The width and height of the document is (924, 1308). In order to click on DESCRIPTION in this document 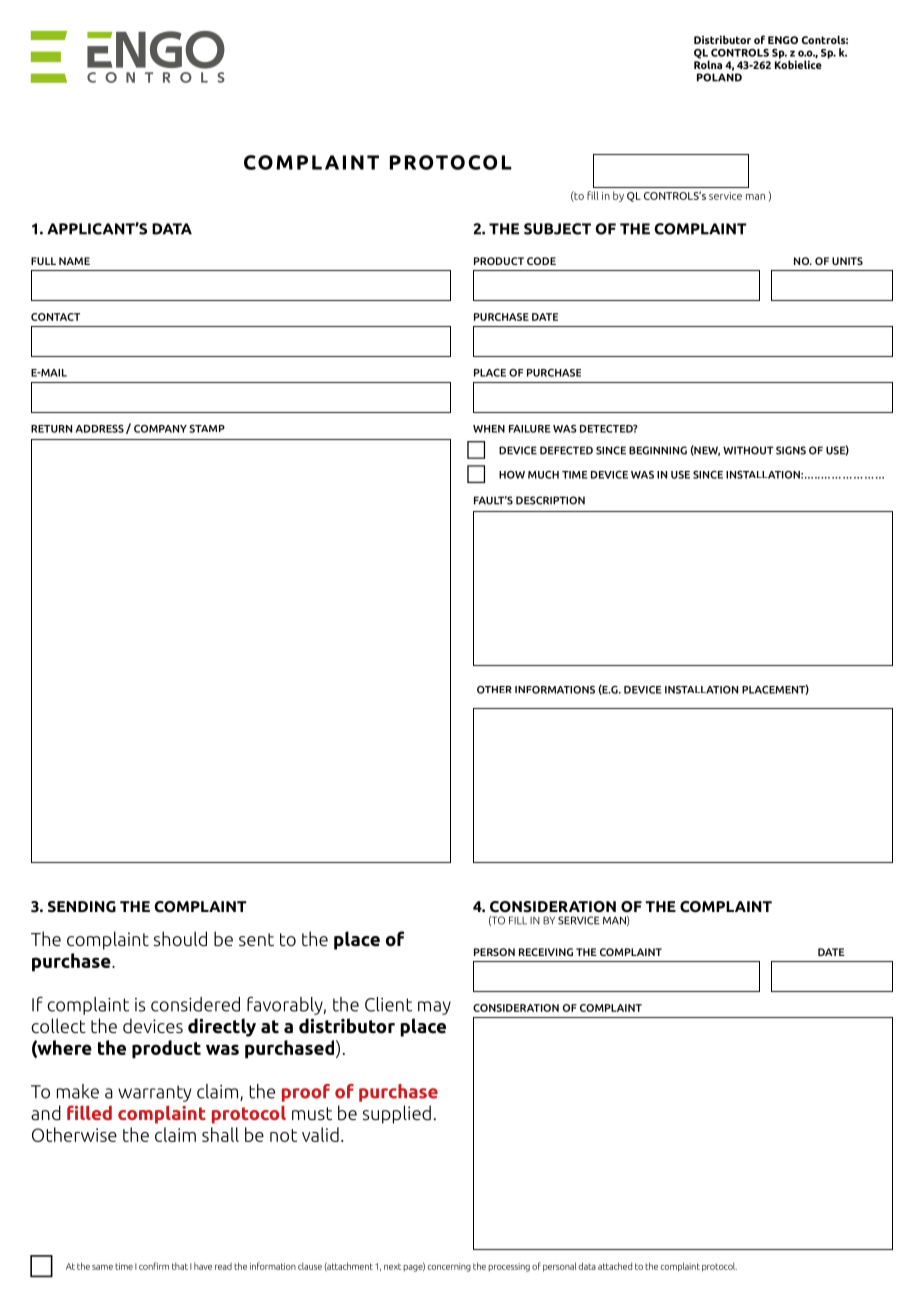, I will do `click(550, 500)`.
